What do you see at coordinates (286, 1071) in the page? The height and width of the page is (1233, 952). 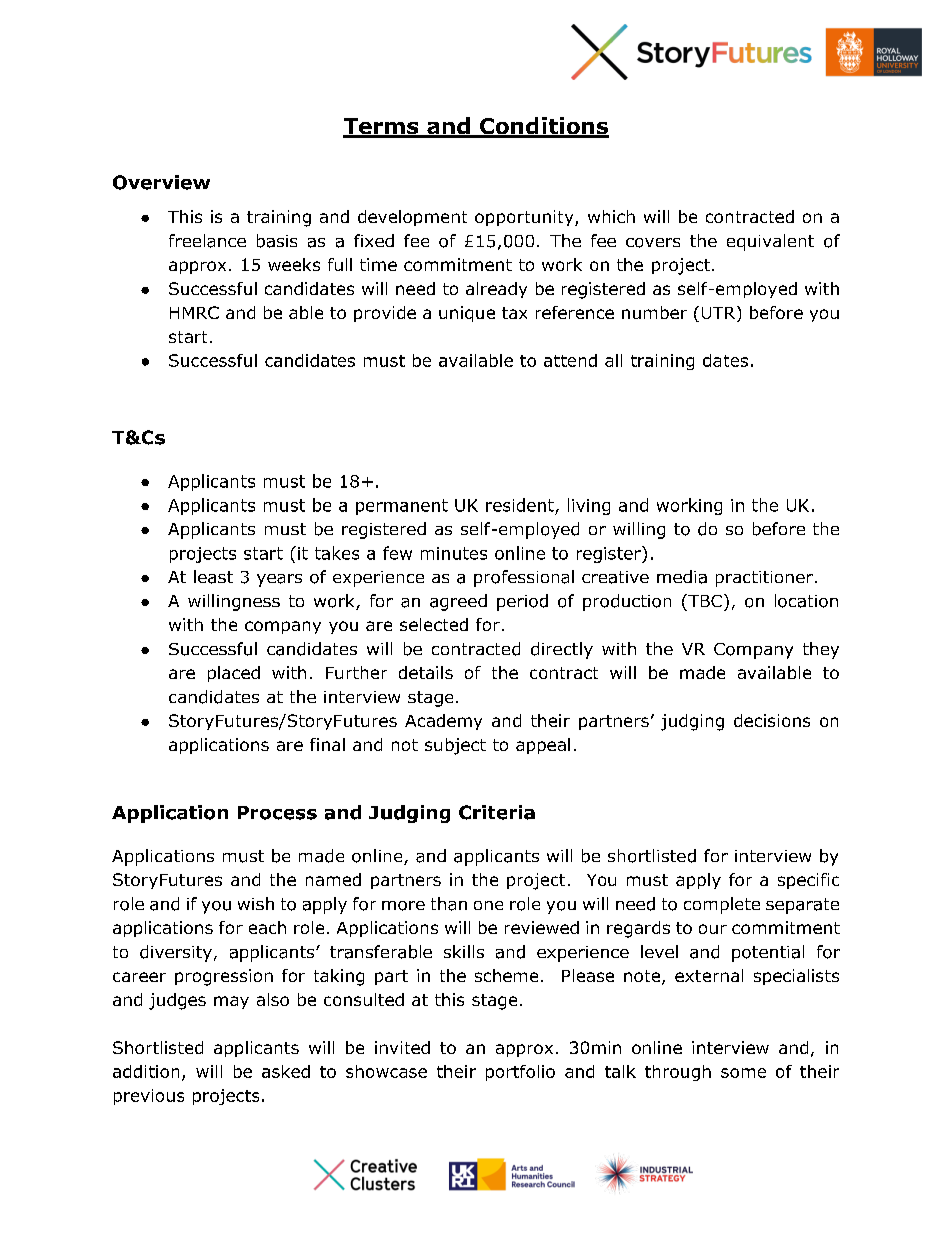 I see `asked` at bounding box center [286, 1071].
